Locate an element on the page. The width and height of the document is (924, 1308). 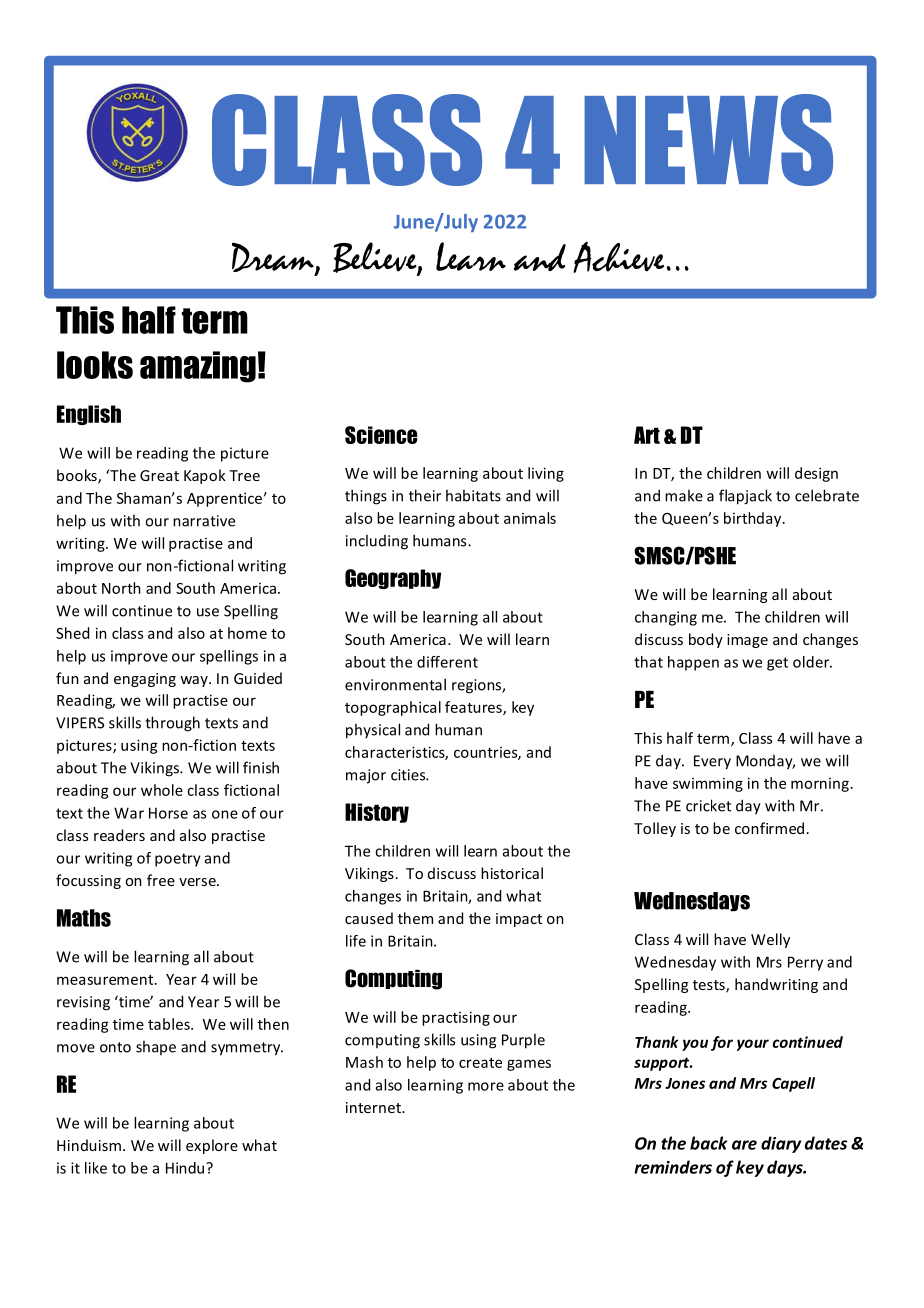
more is located at coordinates (486, 1086).
